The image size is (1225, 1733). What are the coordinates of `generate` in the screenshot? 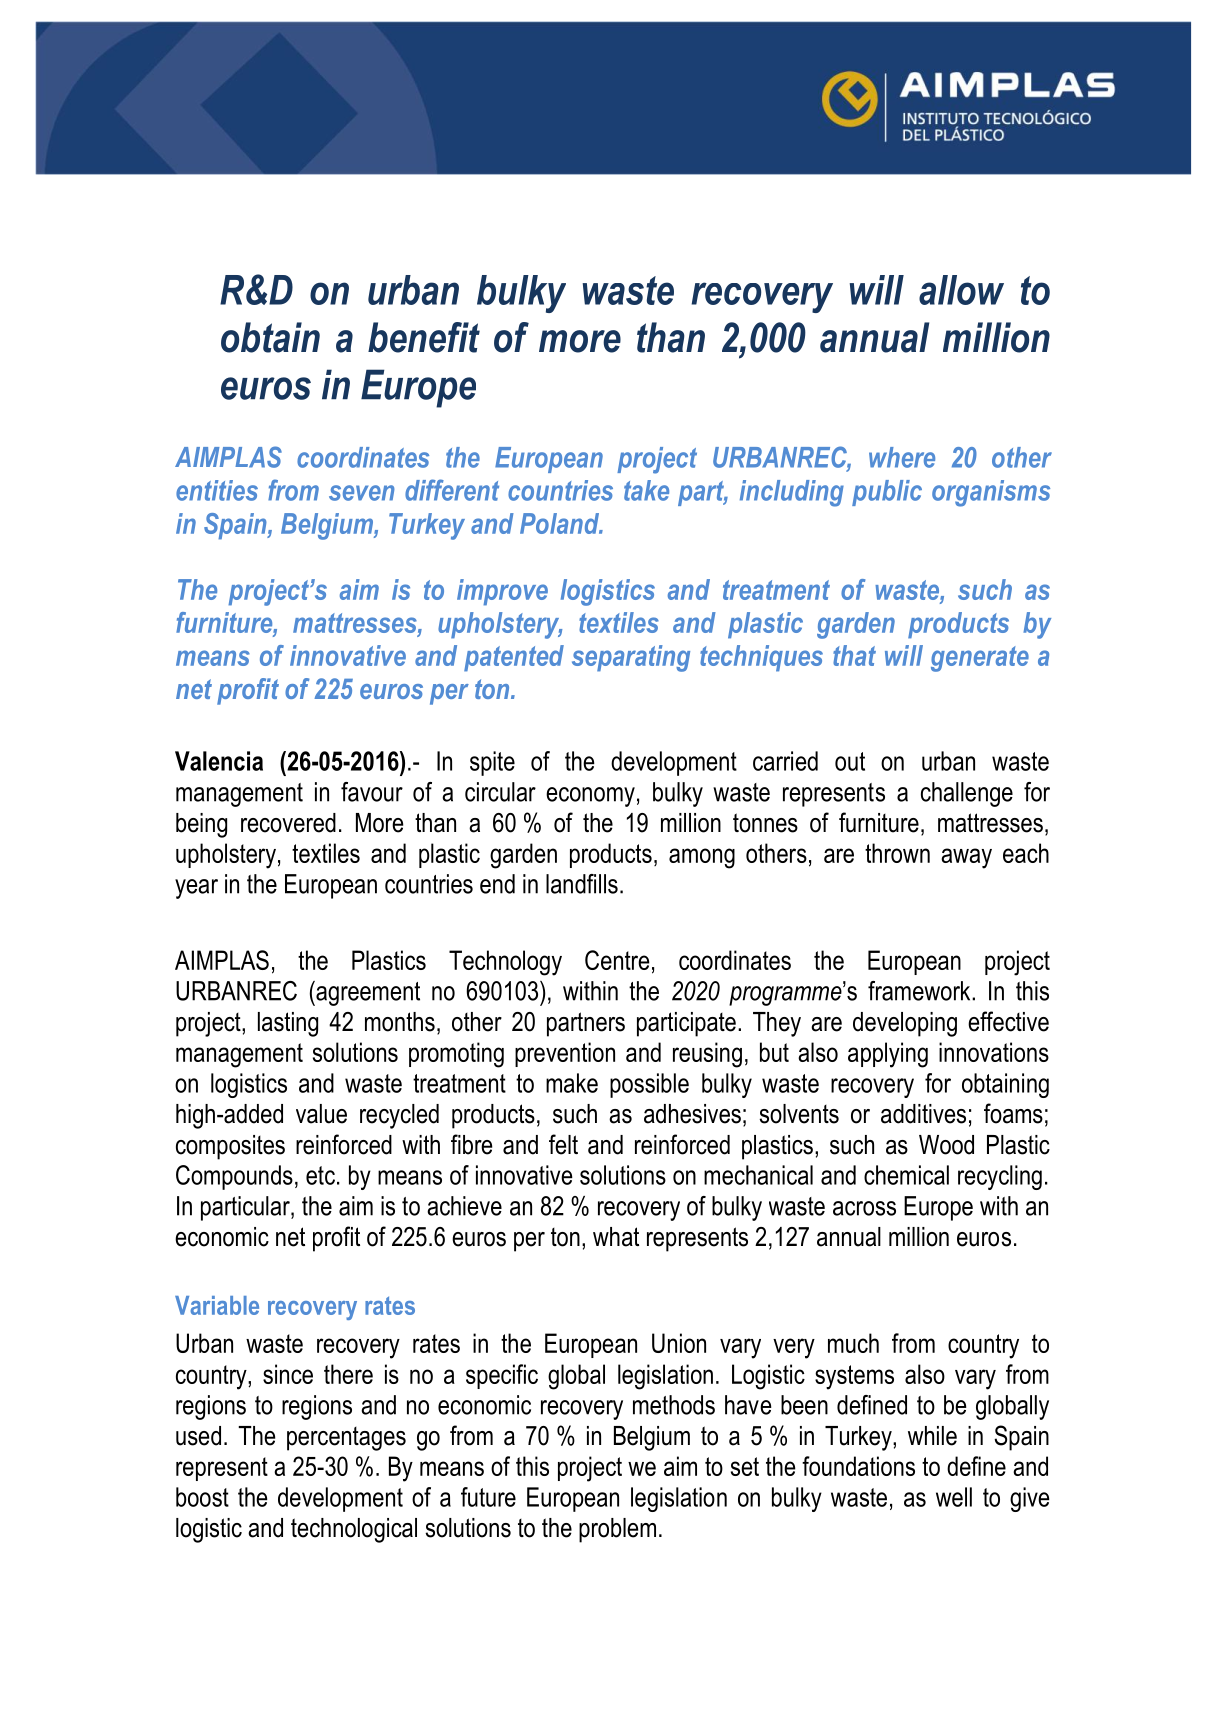 It's located at (980, 659).
